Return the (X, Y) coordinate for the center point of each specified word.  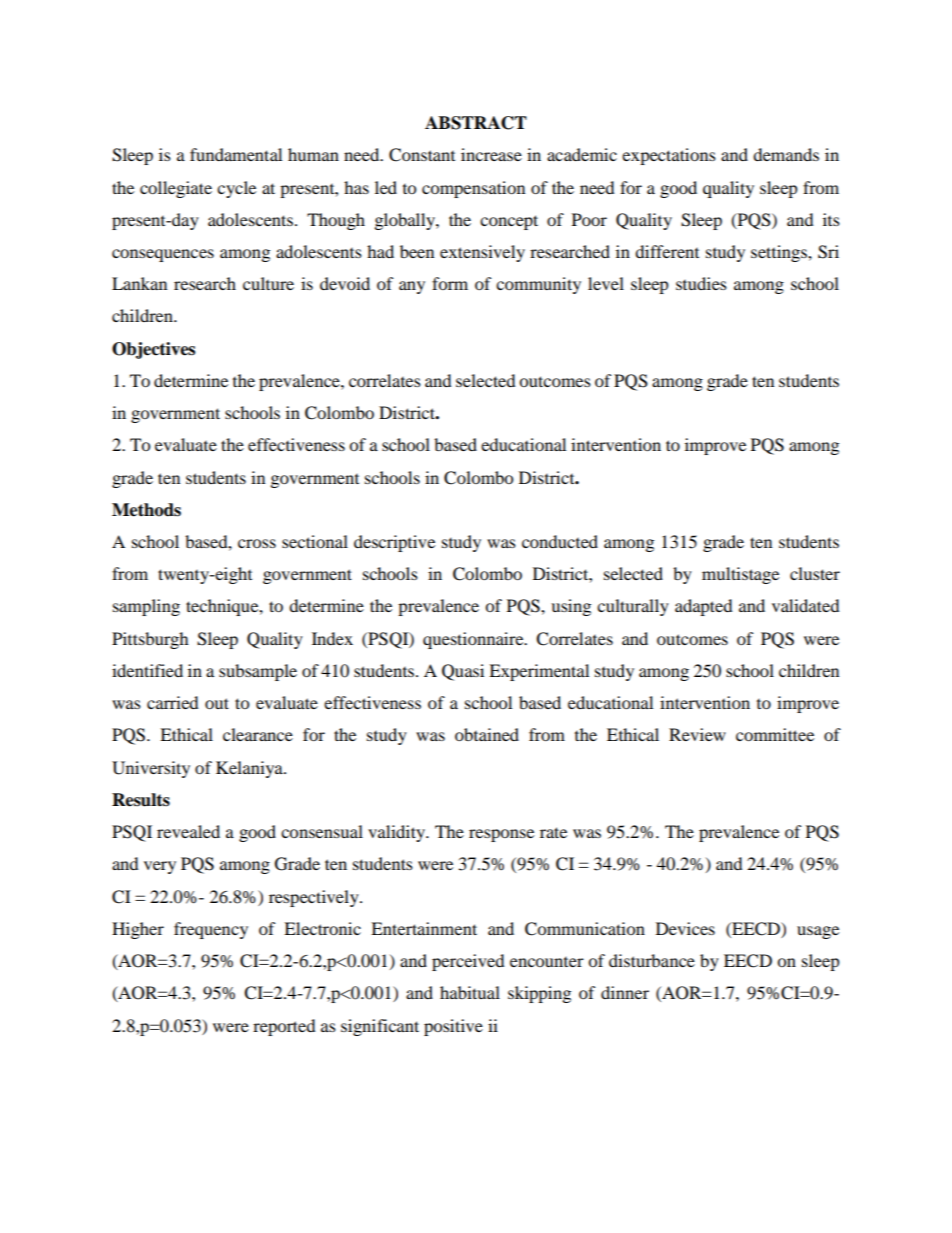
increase (491, 154)
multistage (740, 575)
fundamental (236, 154)
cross (257, 543)
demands (786, 154)
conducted (560, 541)
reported (284, 1027)
